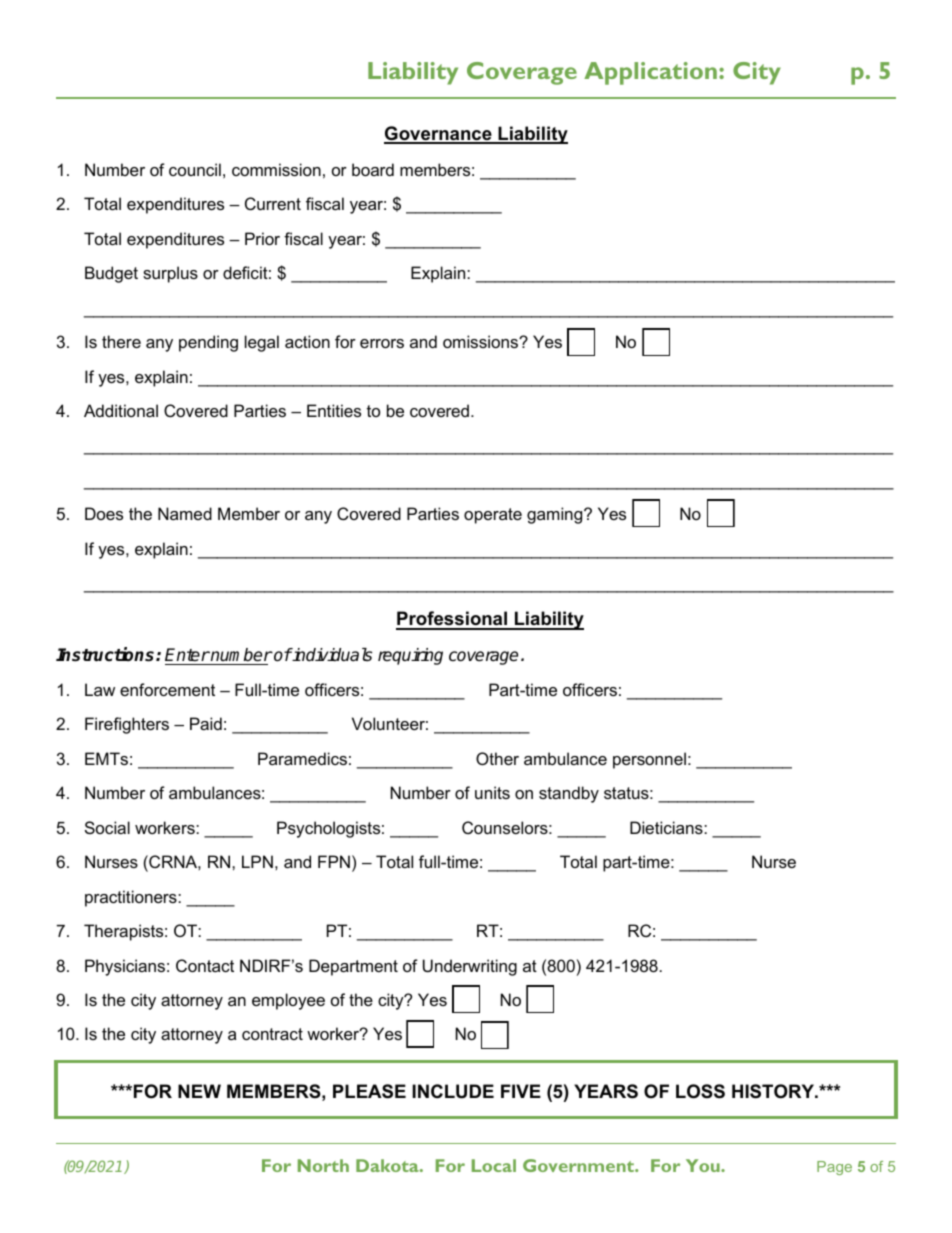  Describe the element at coordinates (107, 827) in the document. I see `Social` at that location.
